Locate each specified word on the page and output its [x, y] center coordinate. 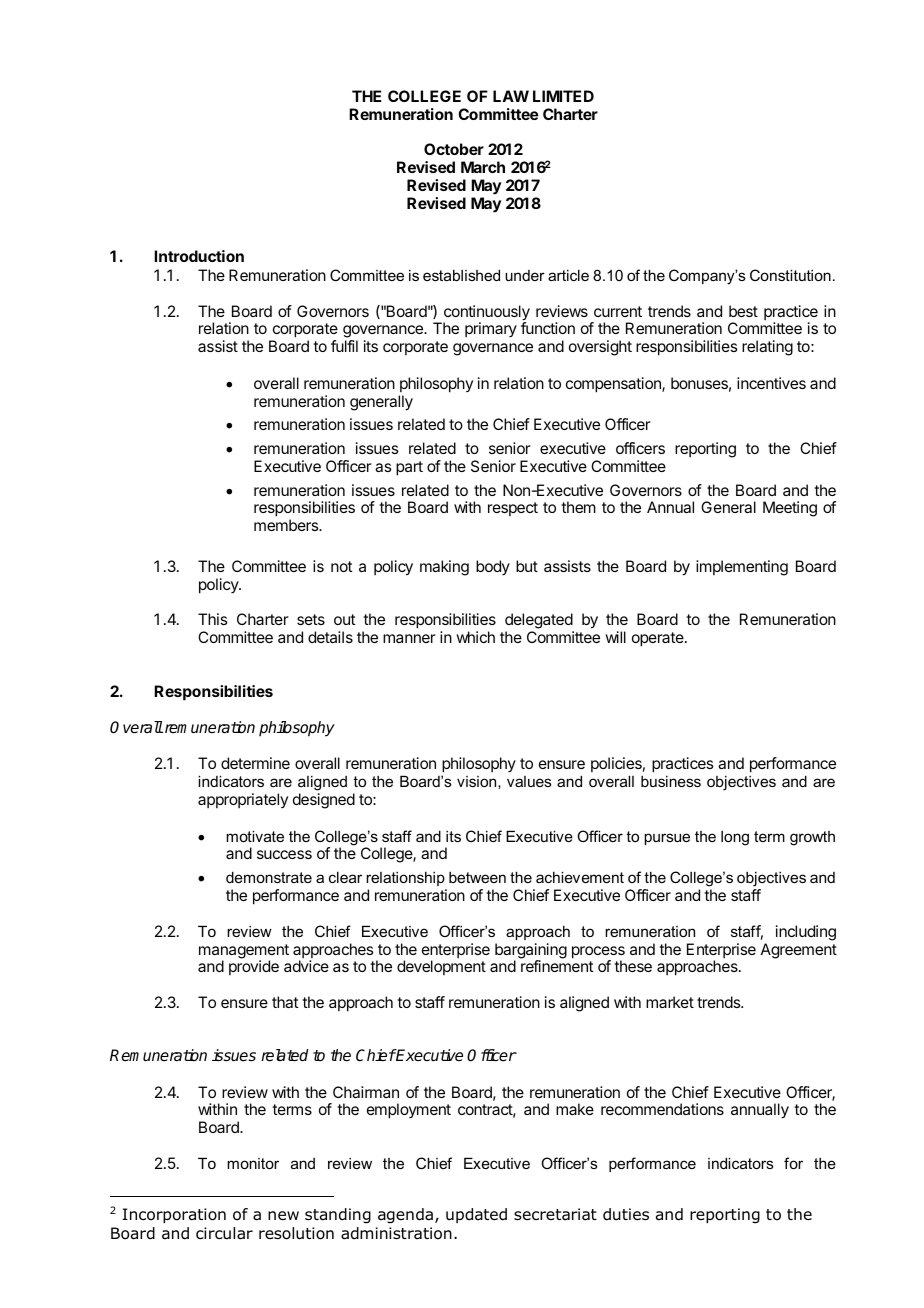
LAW [511, 96]
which [475, 637]
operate [659, 639]
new [283, 1215]
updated [476, 1215]
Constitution [790, 275]
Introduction [199, 256]
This [212, 619]
